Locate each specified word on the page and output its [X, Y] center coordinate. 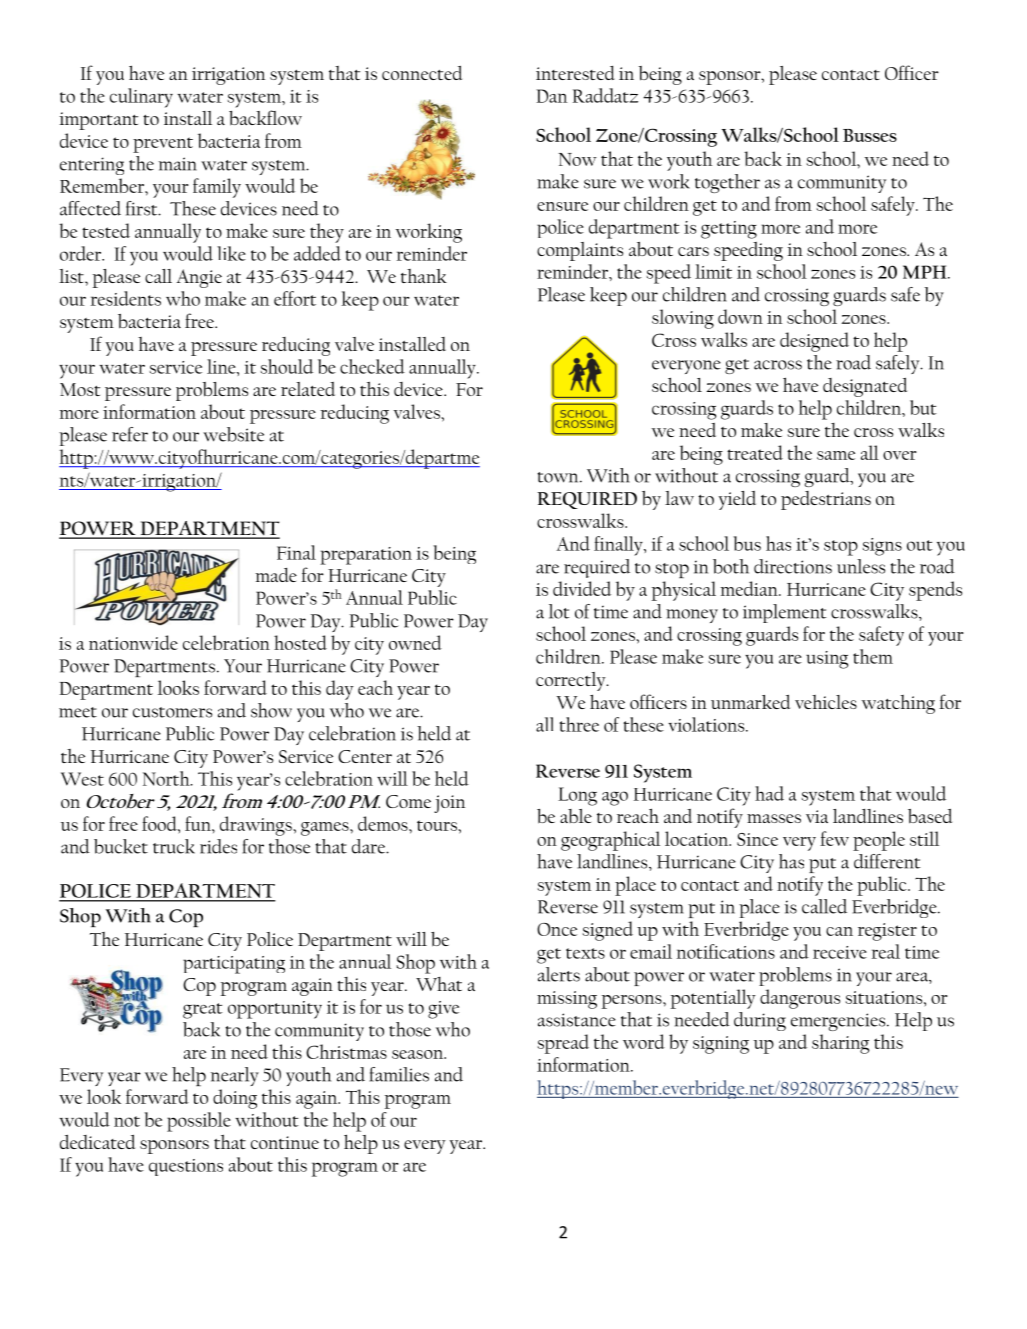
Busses [870, 135]
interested [575, 73]
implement [785, 613]
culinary [141, 98]
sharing [841, 1044]
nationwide [133, 642]
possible [199, 1122]
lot [559, 611]
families [399, 1074]
